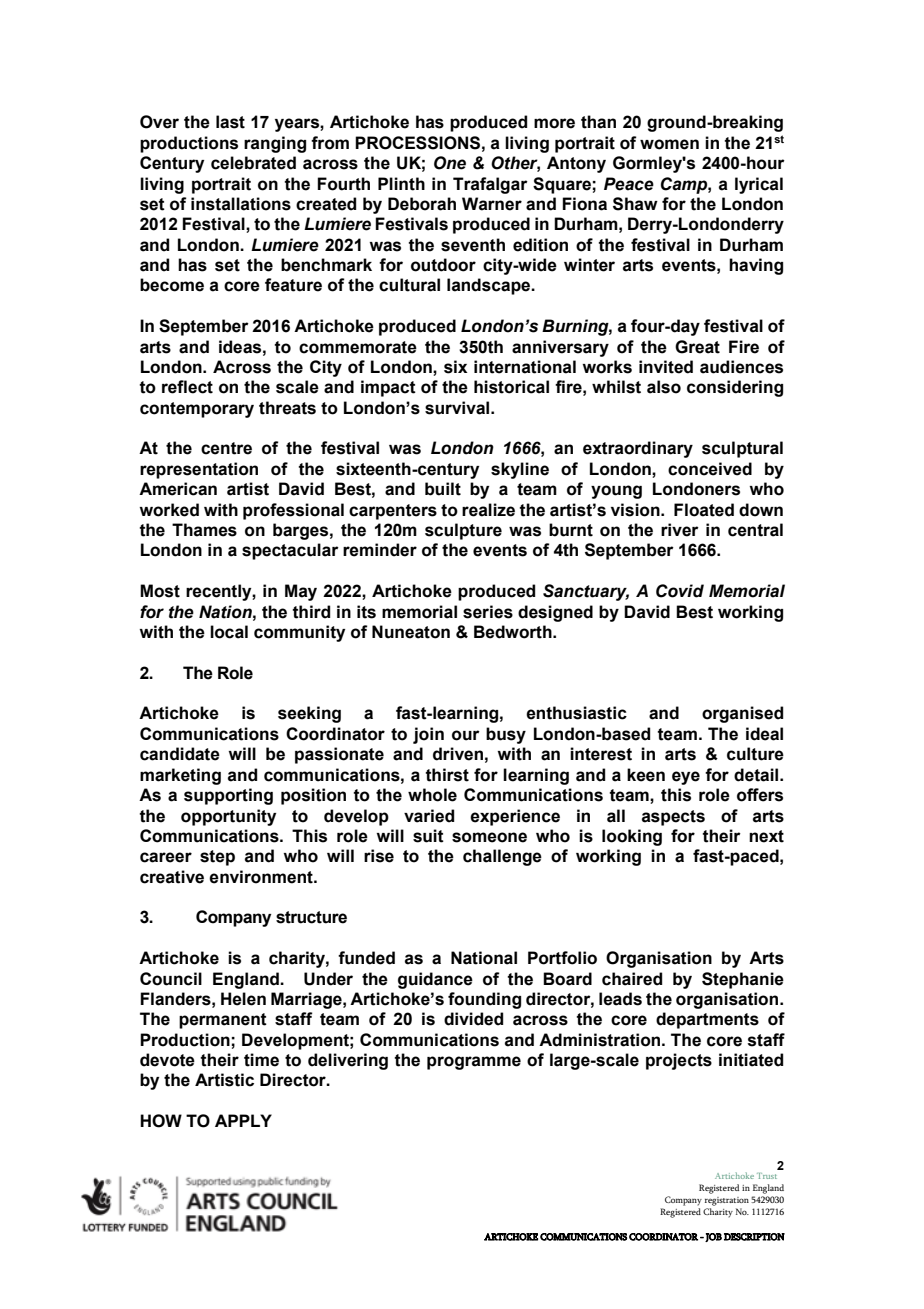 This screenshot has height=1309, width=924. Describe the element at coordinates (243, 1120) in the screenshot. I see `APPLY` at that location.
